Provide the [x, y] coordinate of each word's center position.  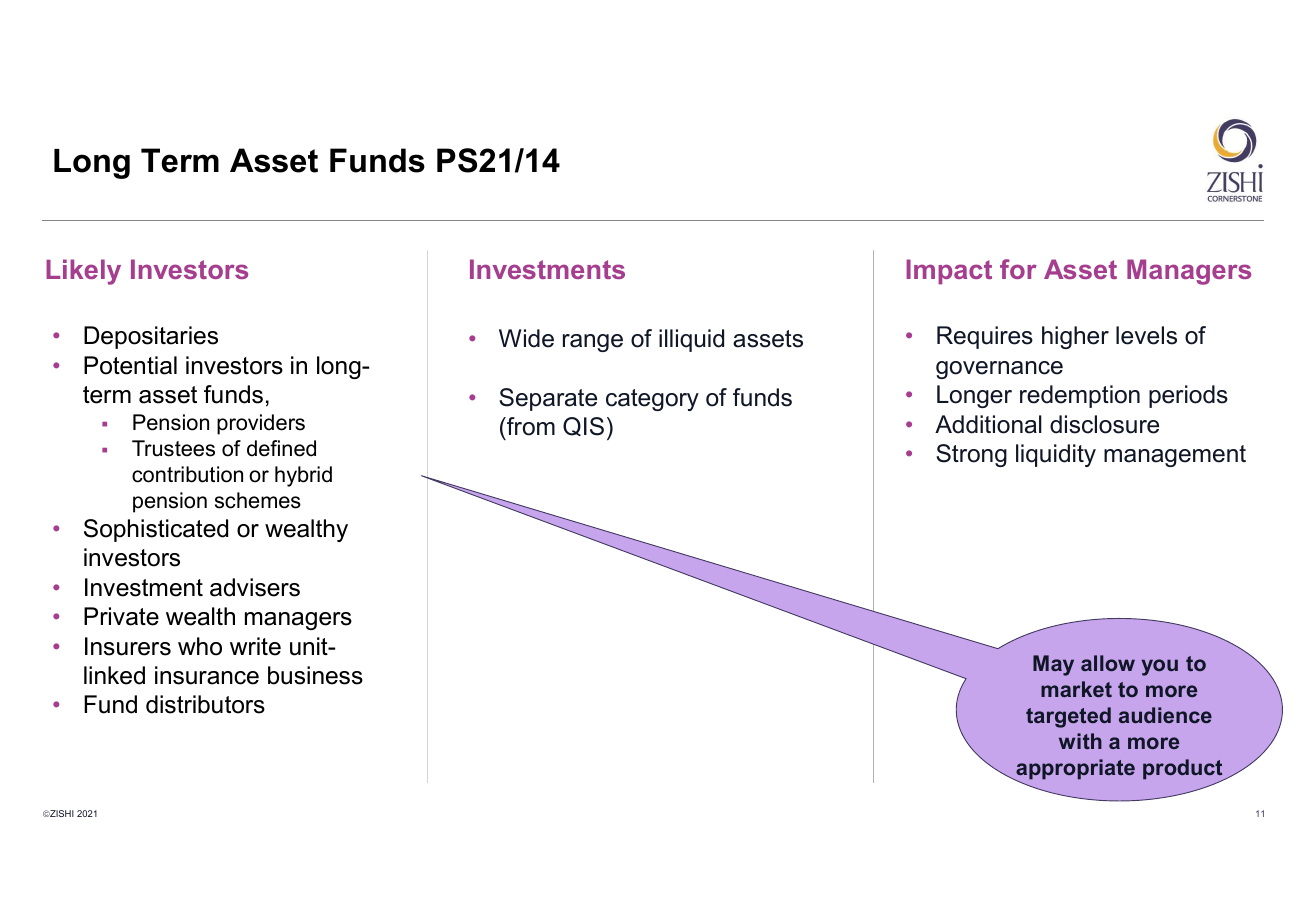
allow [1108, 663]
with [1080, 741]
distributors [205, 704]
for [1018, 269]
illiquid [691, 340]
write [255, 646]
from [530, 426]
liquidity [1056, 455]
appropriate [1074, 771]
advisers [255, 587]
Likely [83, 272]
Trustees [173, 448]
